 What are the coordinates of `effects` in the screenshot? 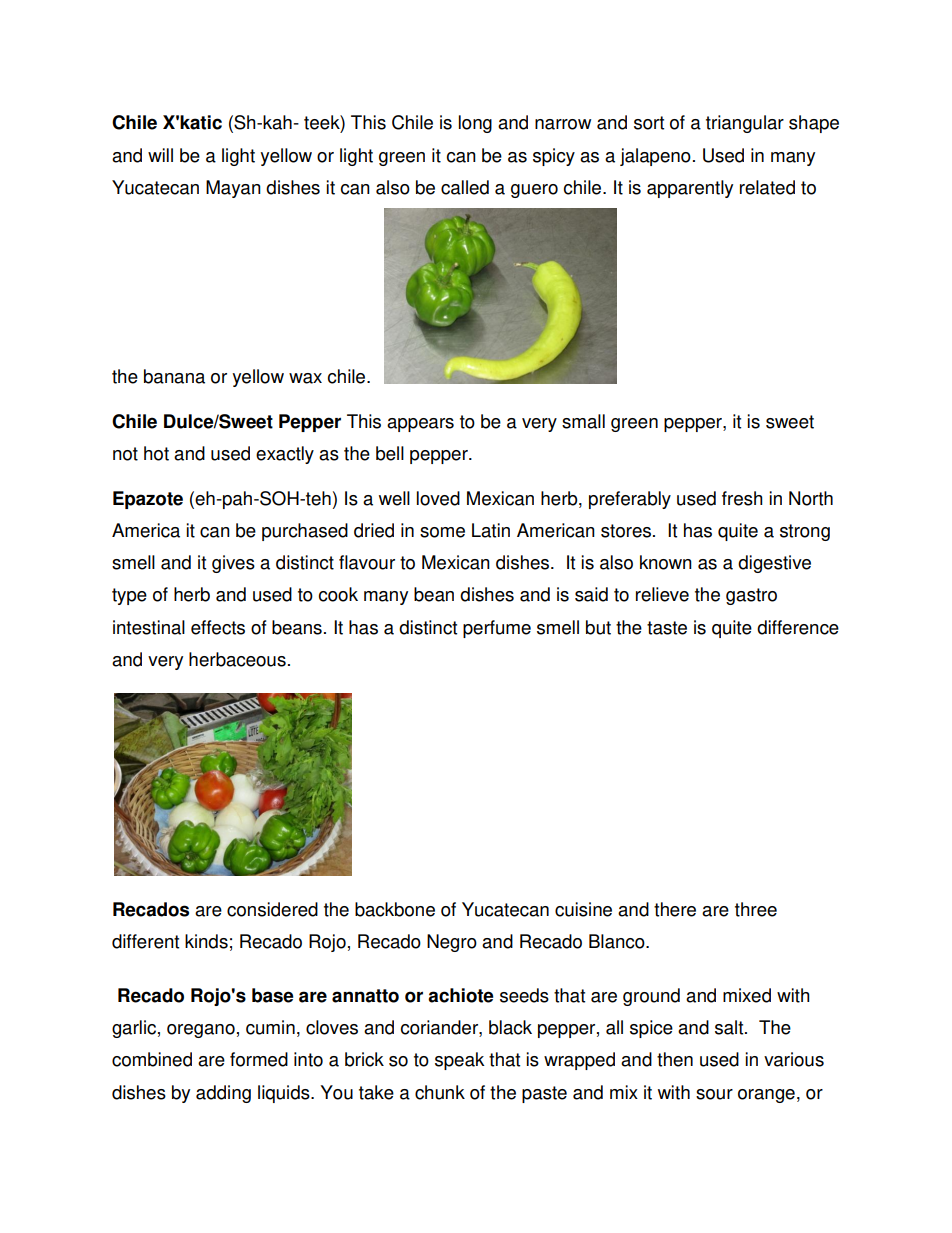 It's located at (218, 627).
